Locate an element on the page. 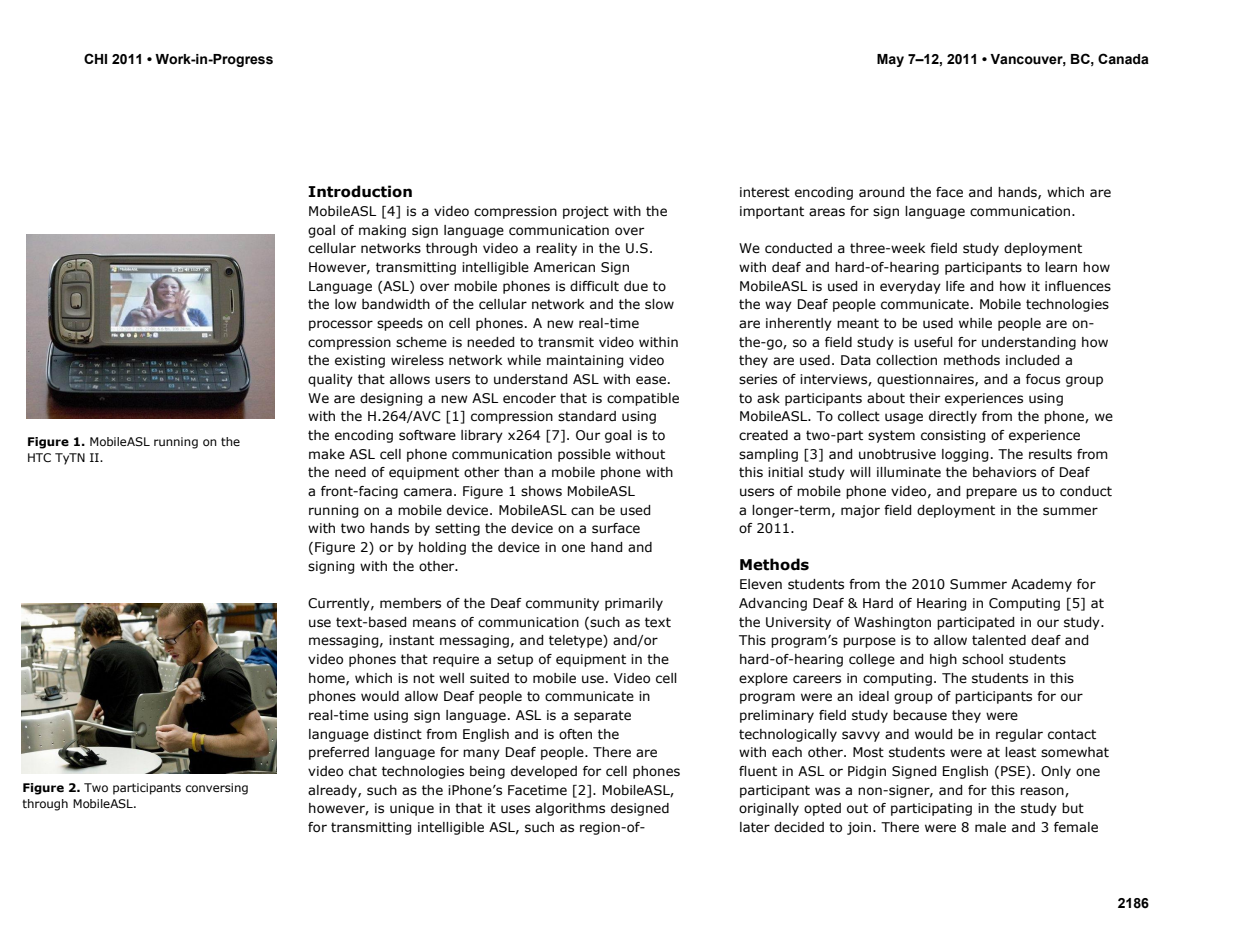  logging is located at coordinates (965, 455).
